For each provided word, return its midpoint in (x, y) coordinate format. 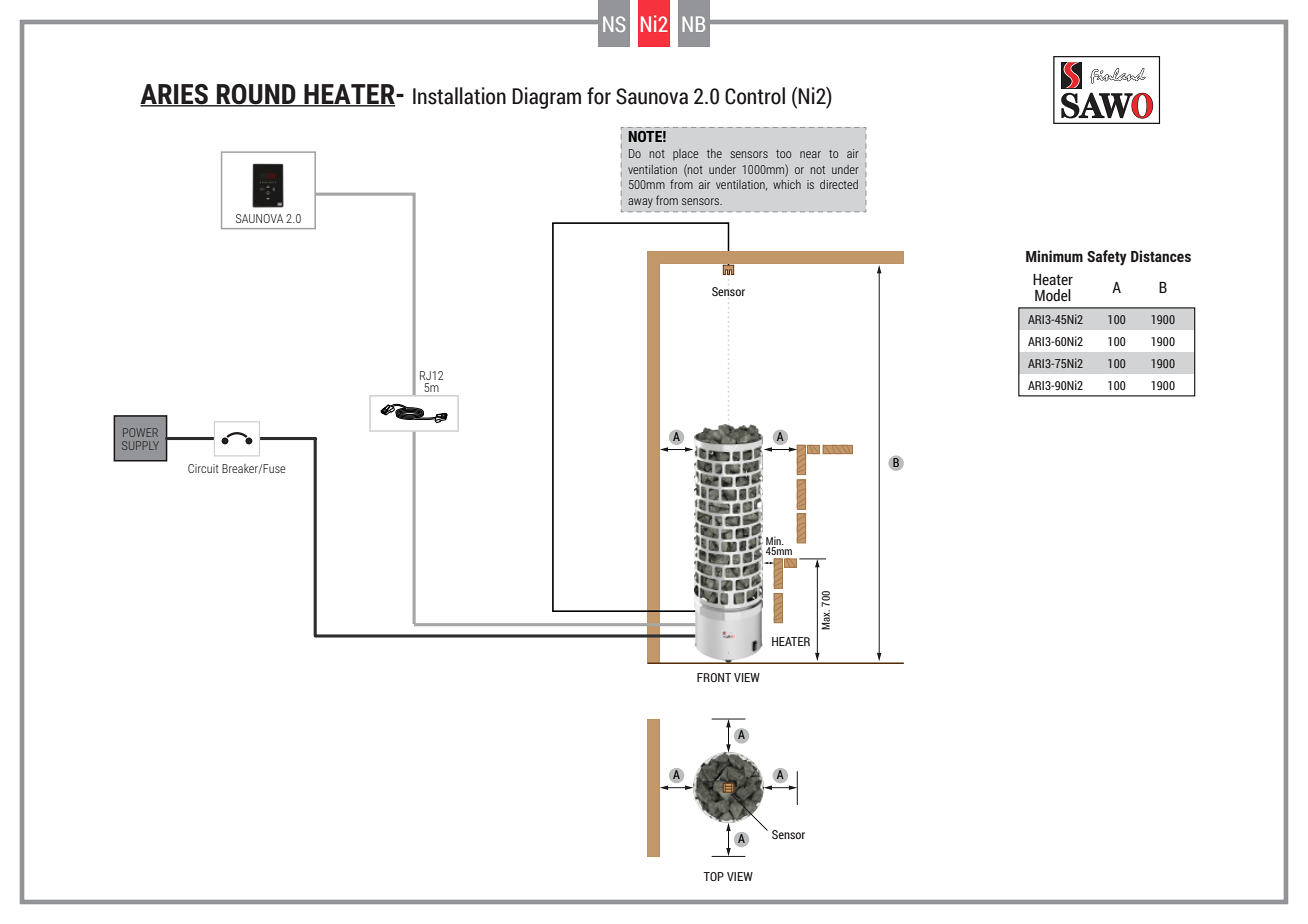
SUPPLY (140, 445)
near (810, 154)
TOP (714, 876)
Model (1053, 295)
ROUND (256, 95)
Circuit (203, 468)
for (599, 96)
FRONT (714, 677)
